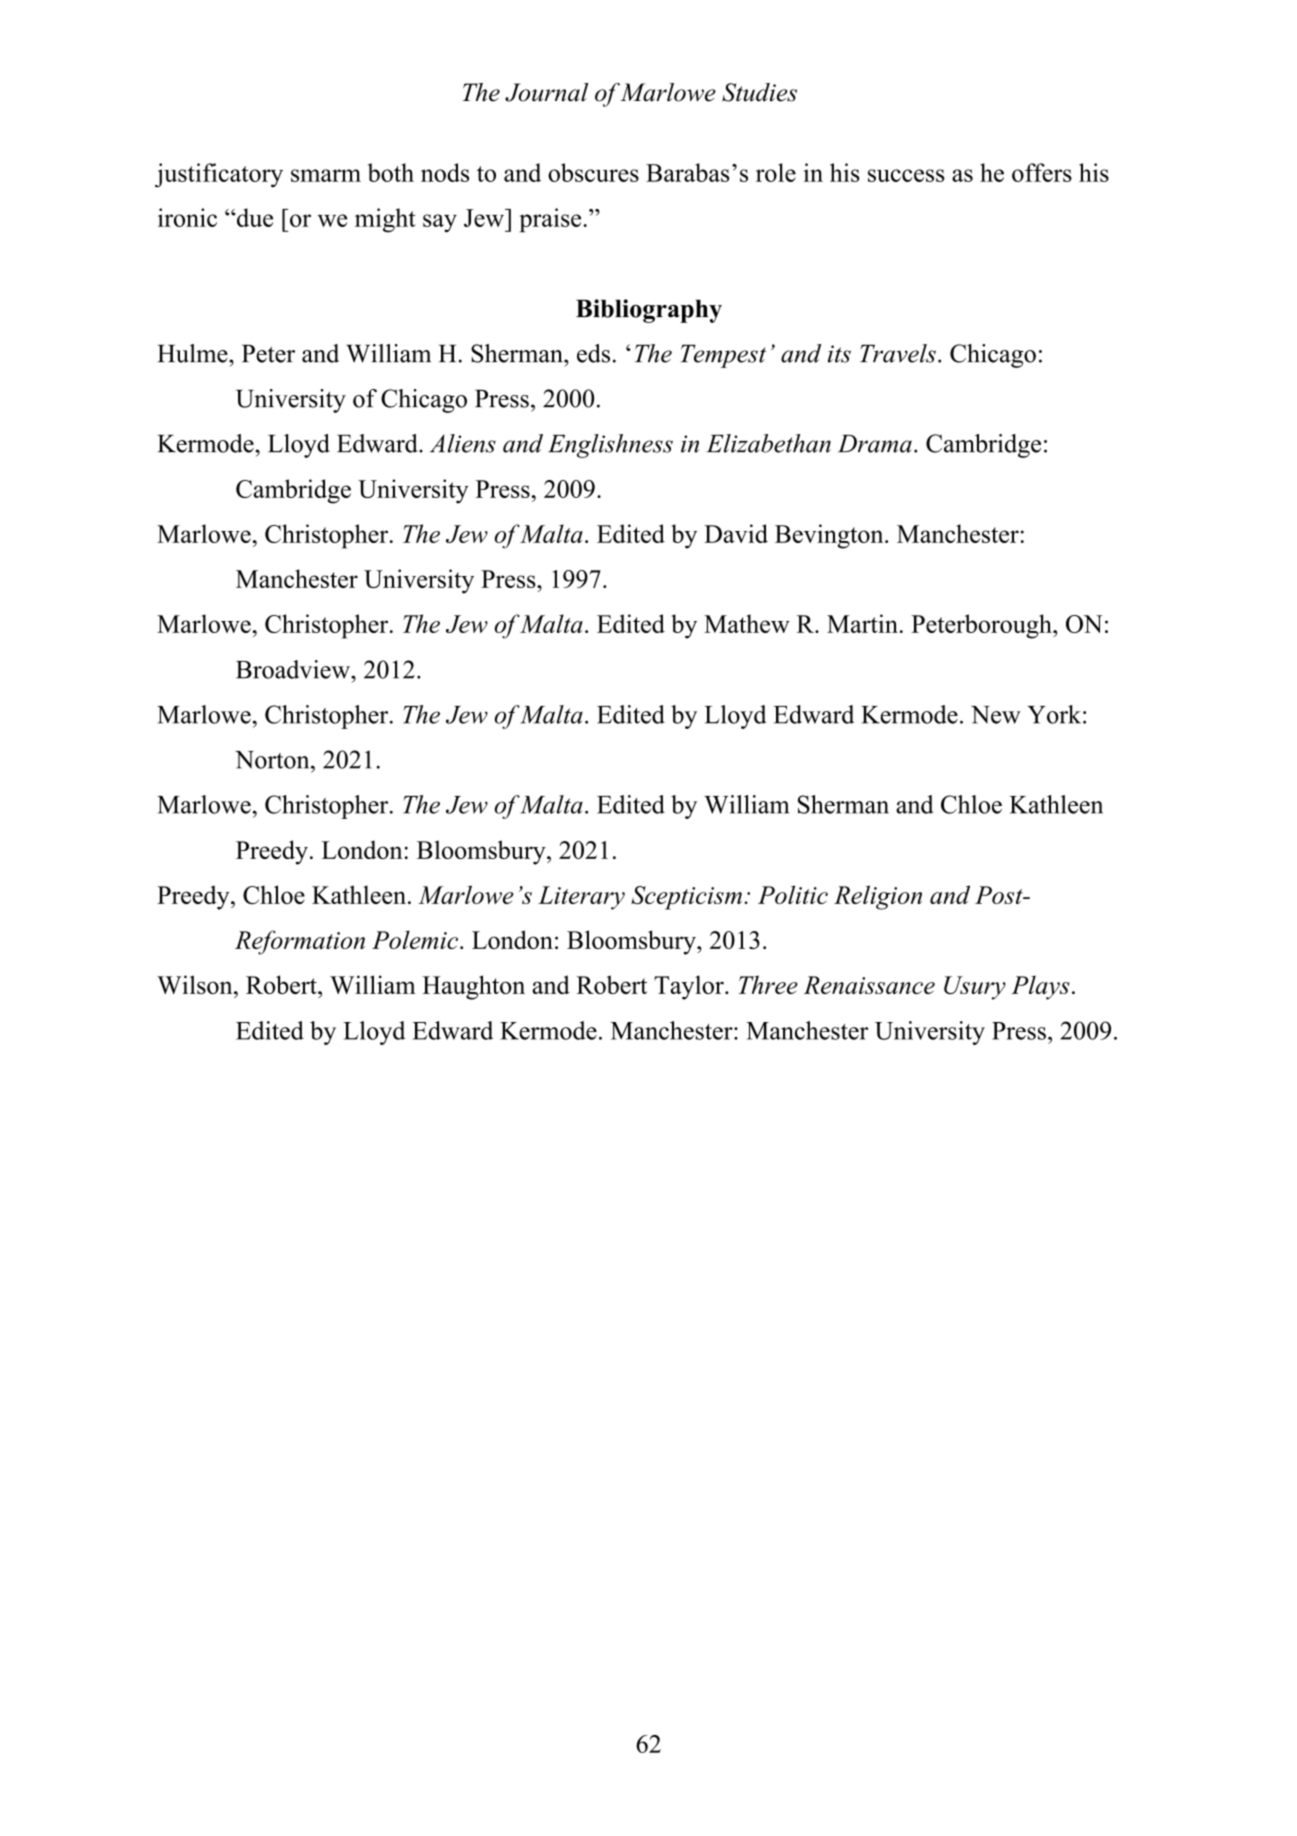 The image size is (1297, 1836). What do you see at coordinates (294, 669) in the image?
I see `Broadview` at bounding box center [294, 669].
